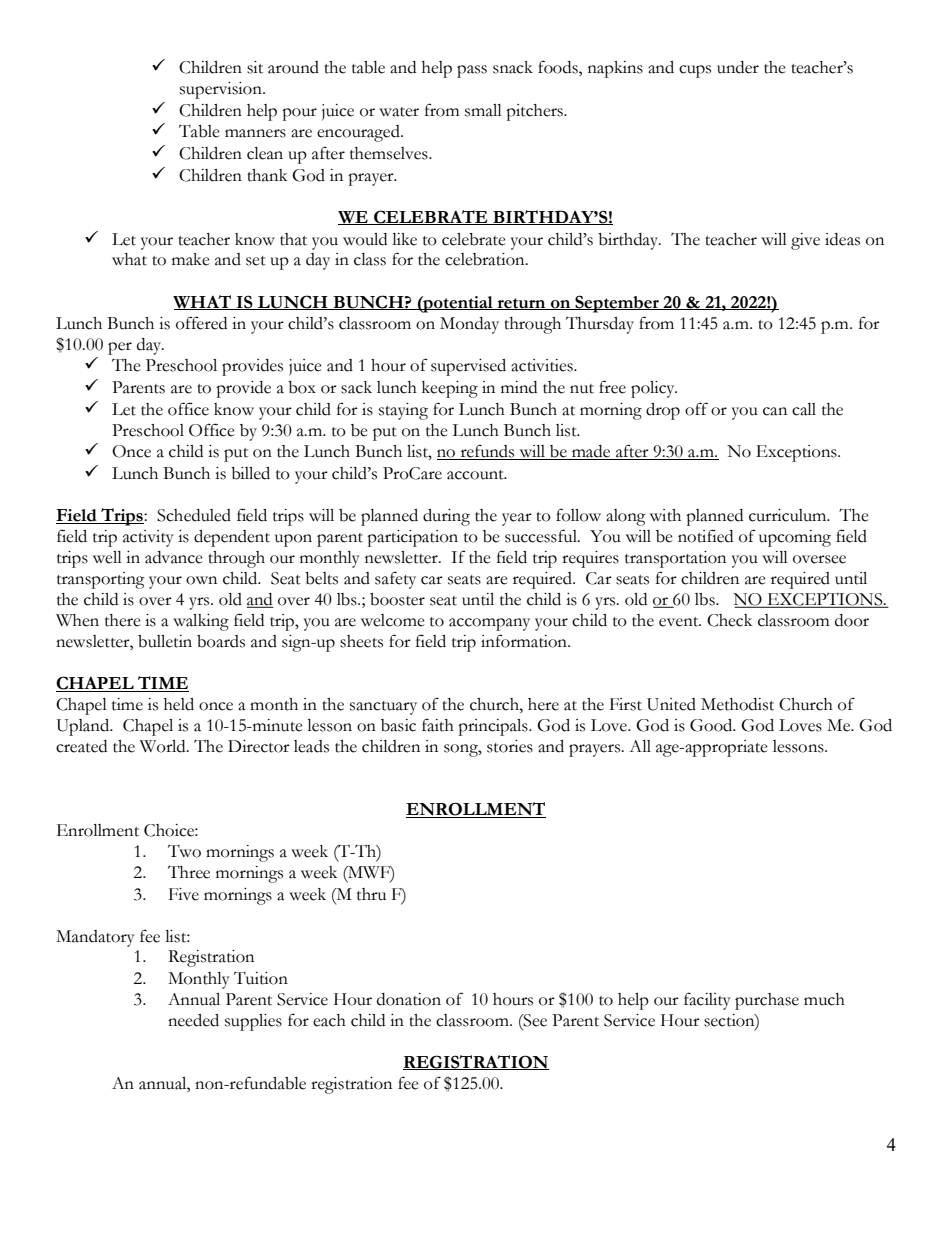  Describe the element at coordinates (483, 110) in the screenshot. I see `small` at that location.
